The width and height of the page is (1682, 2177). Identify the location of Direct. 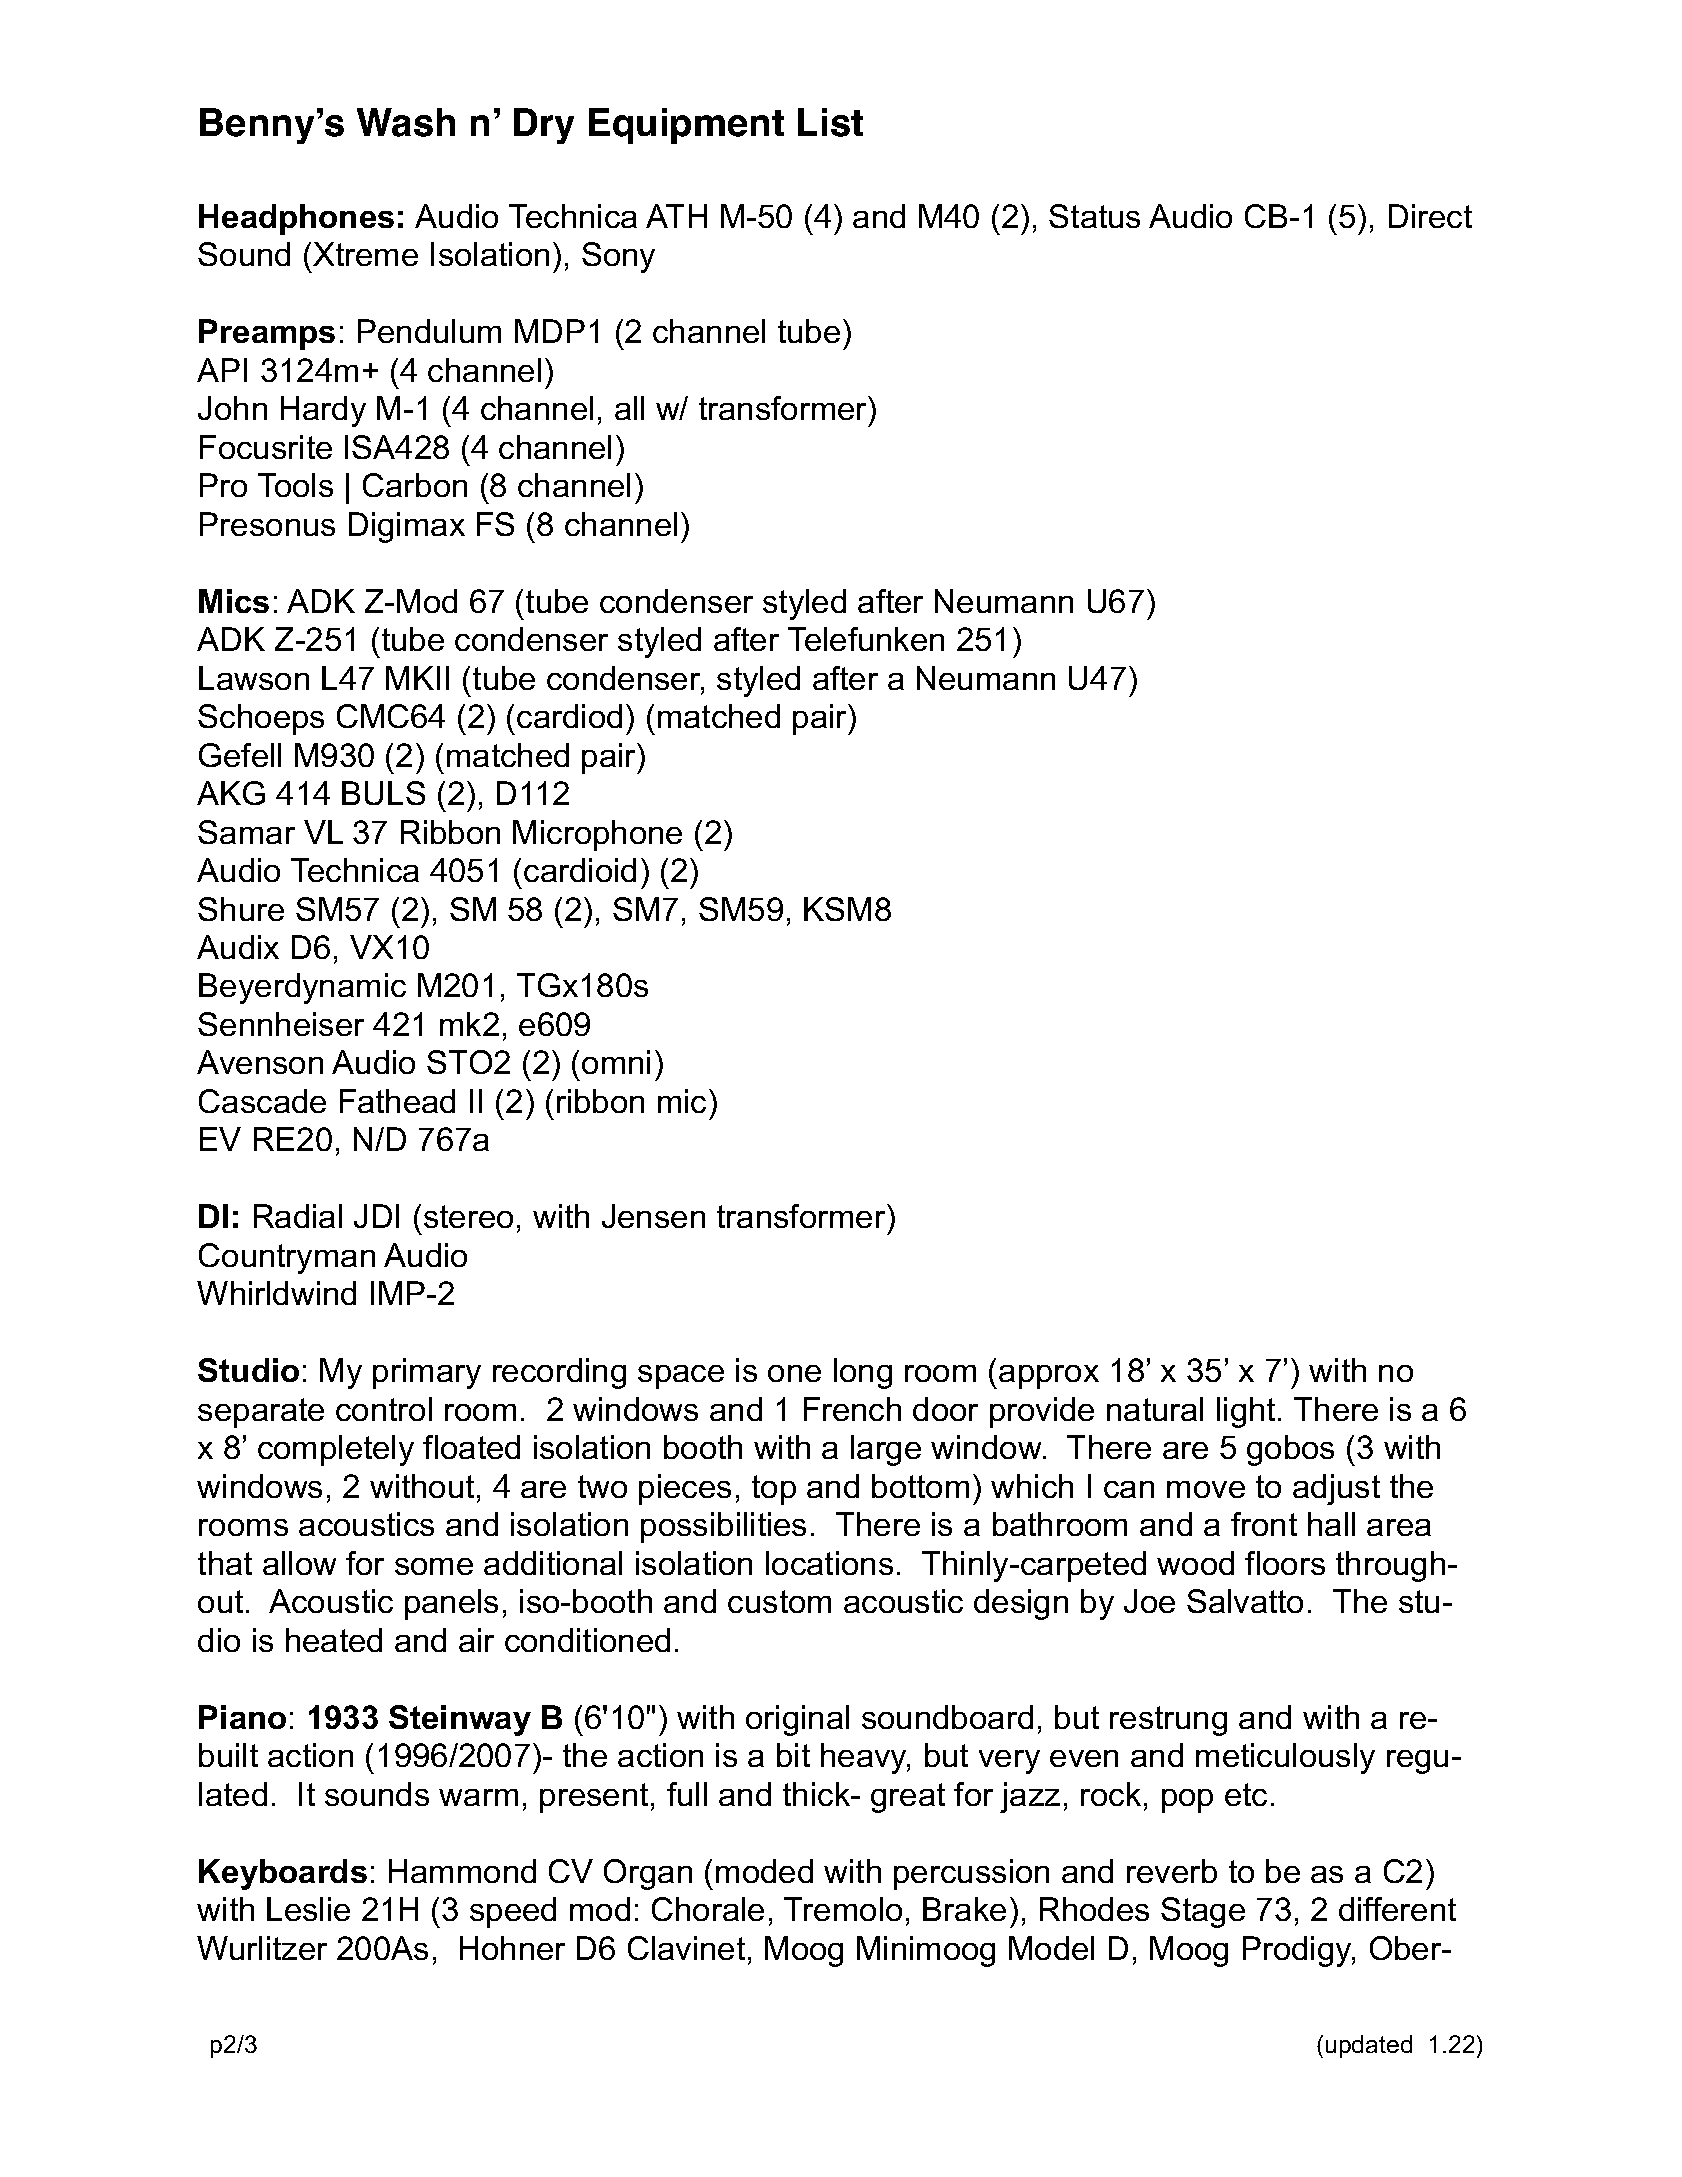
(1430, 216).
